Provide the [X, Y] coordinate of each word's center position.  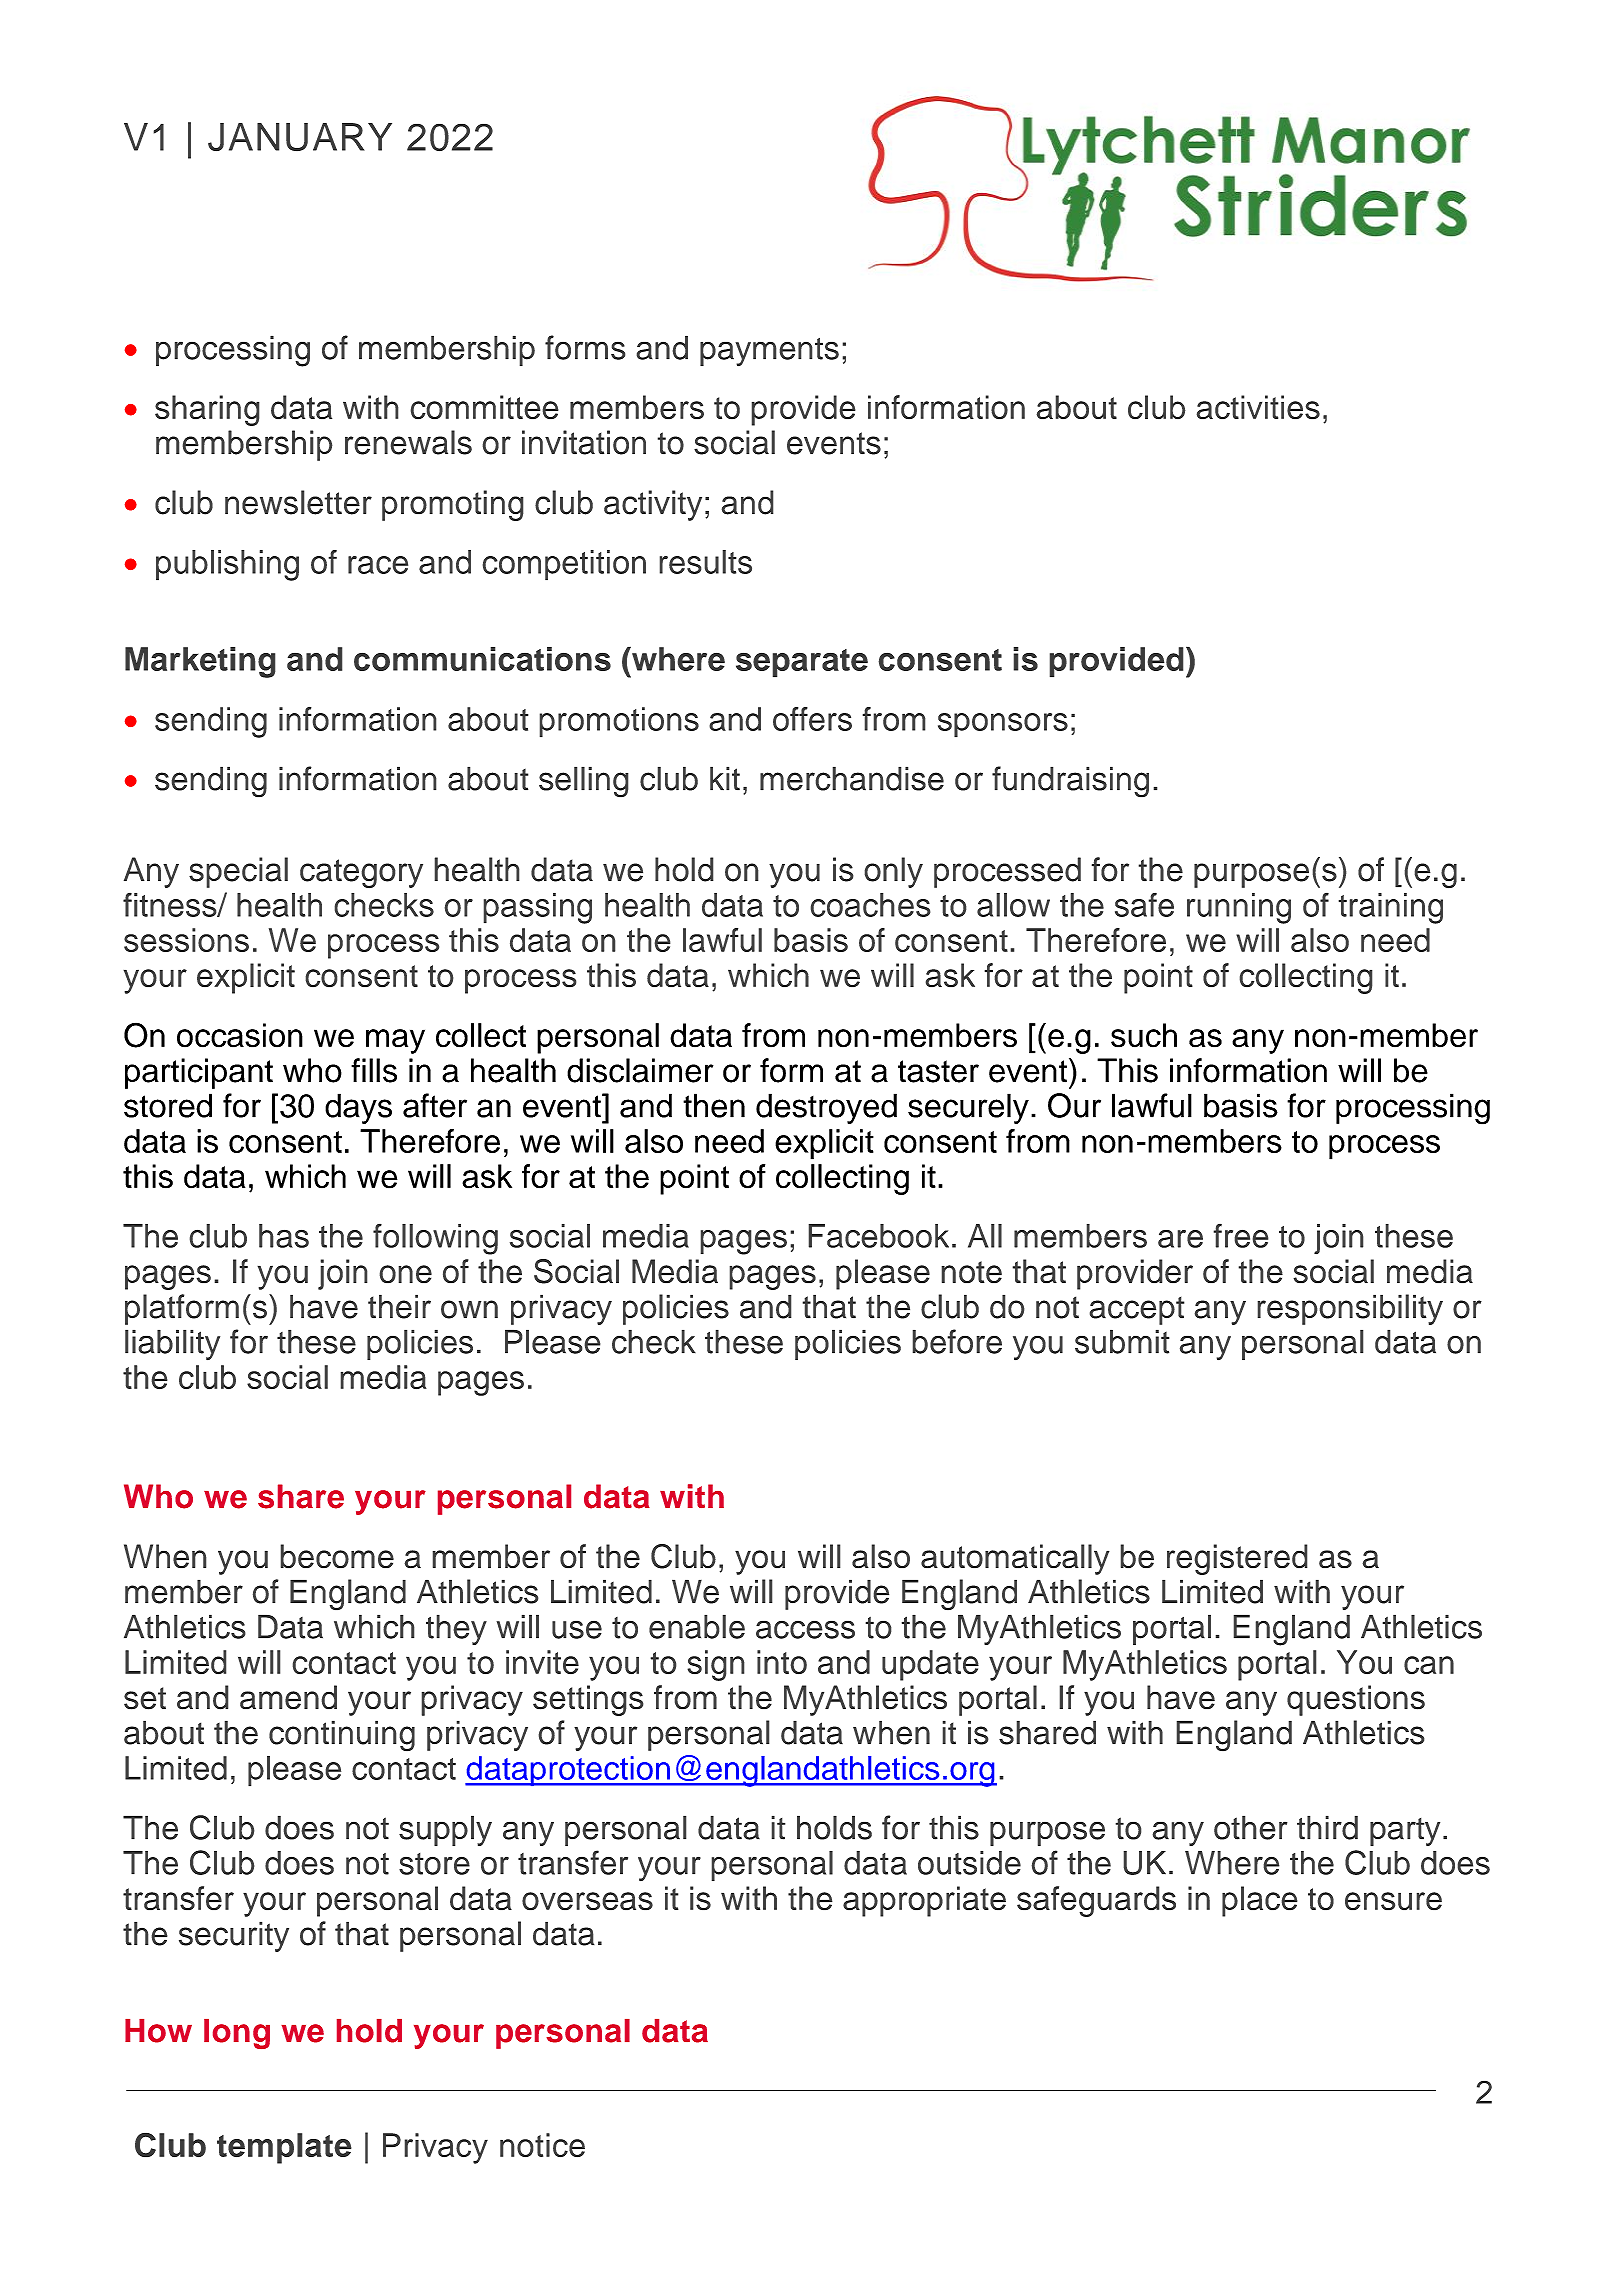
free [1241, 1235]
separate [802, 663]
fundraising [1070, 782]
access [805, 1629]
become [337, 1556]
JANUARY [300, 137]
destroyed [826, 1108]
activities [1258, 407]
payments [769, 352]
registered [1237, 1559]
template [284, 2148]
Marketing [200, 662]
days [358, 1108]
